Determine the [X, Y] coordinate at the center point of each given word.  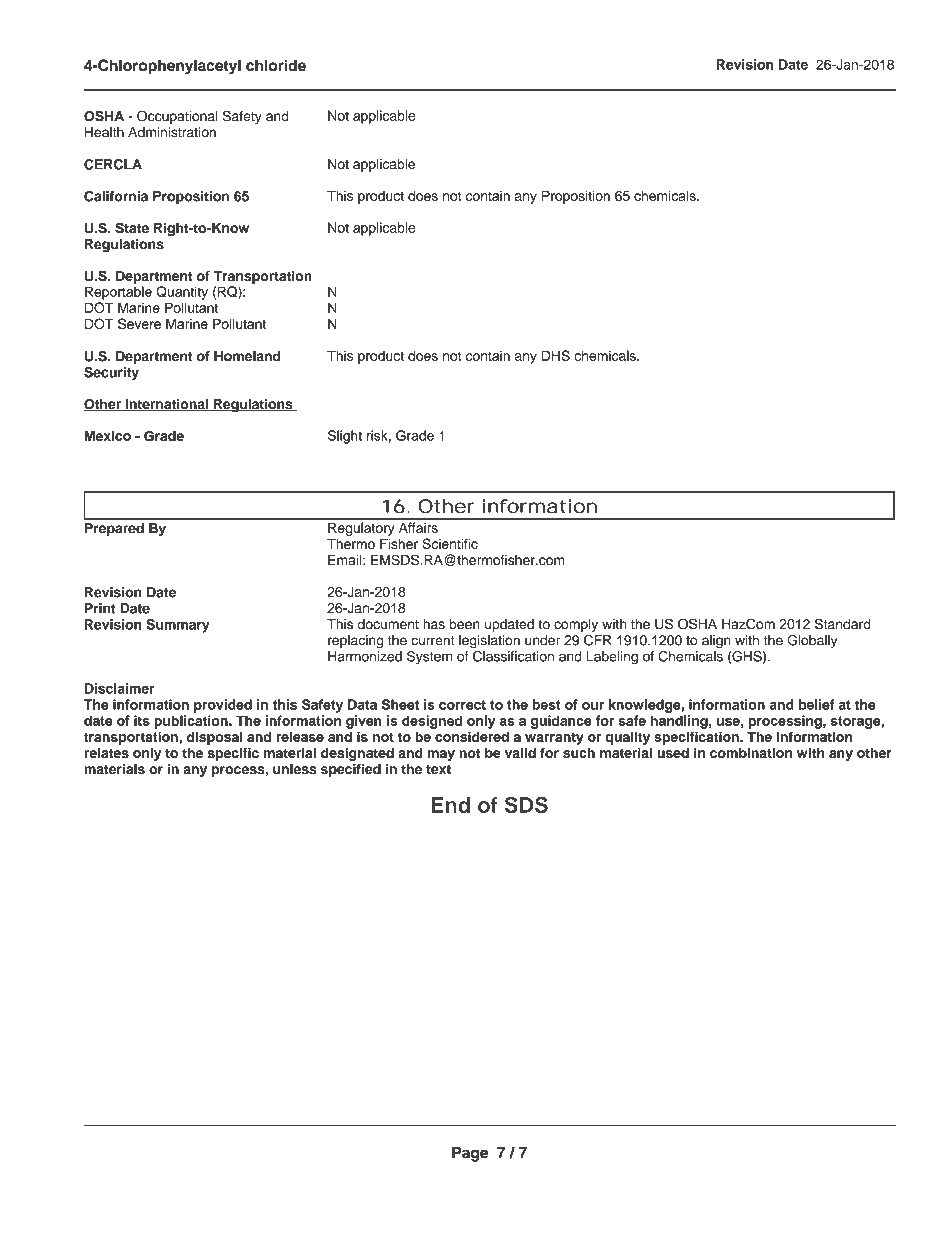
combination [751, 752]
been [465, 624]
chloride [276, 65]
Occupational [177, 117]
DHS [556, 355]
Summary [178, 626]
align [716, 642]
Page [470, 1154]
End [451, 805]
